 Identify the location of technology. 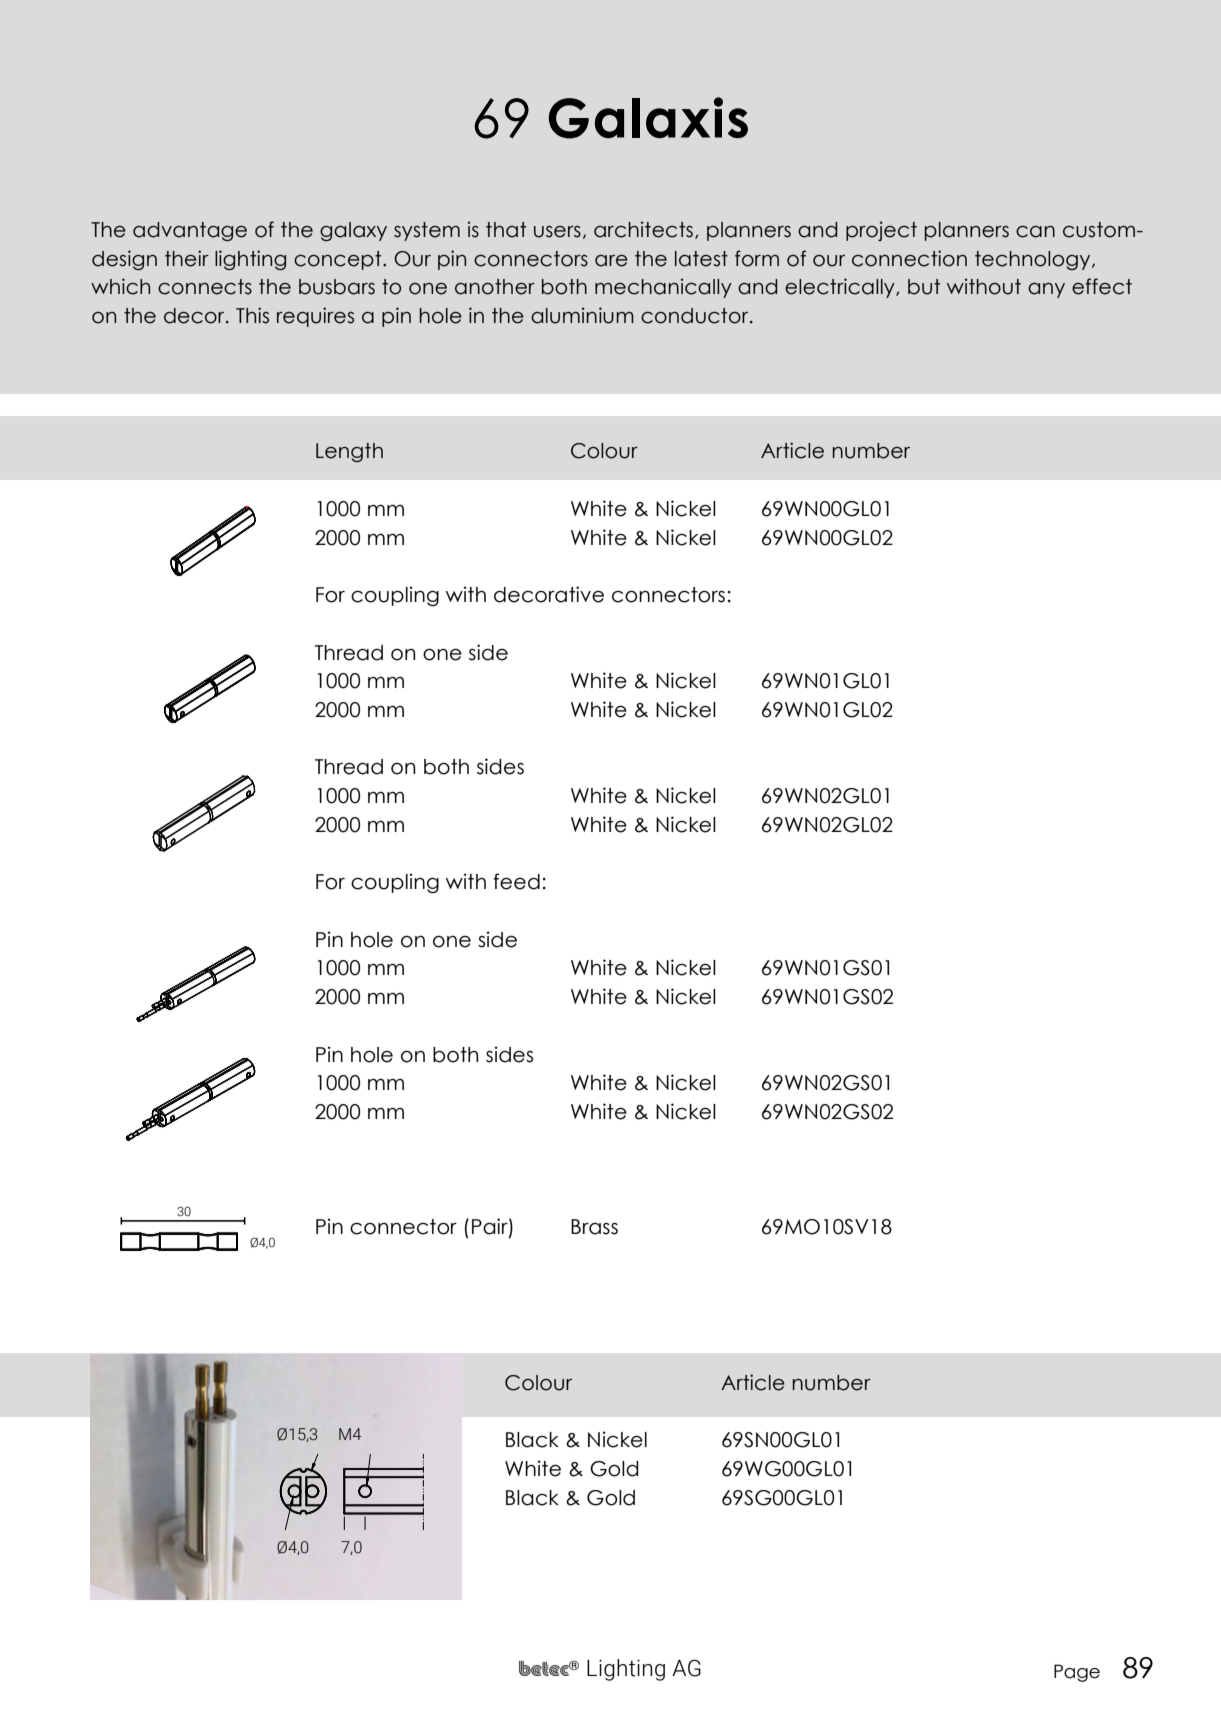
(1034, 260).
